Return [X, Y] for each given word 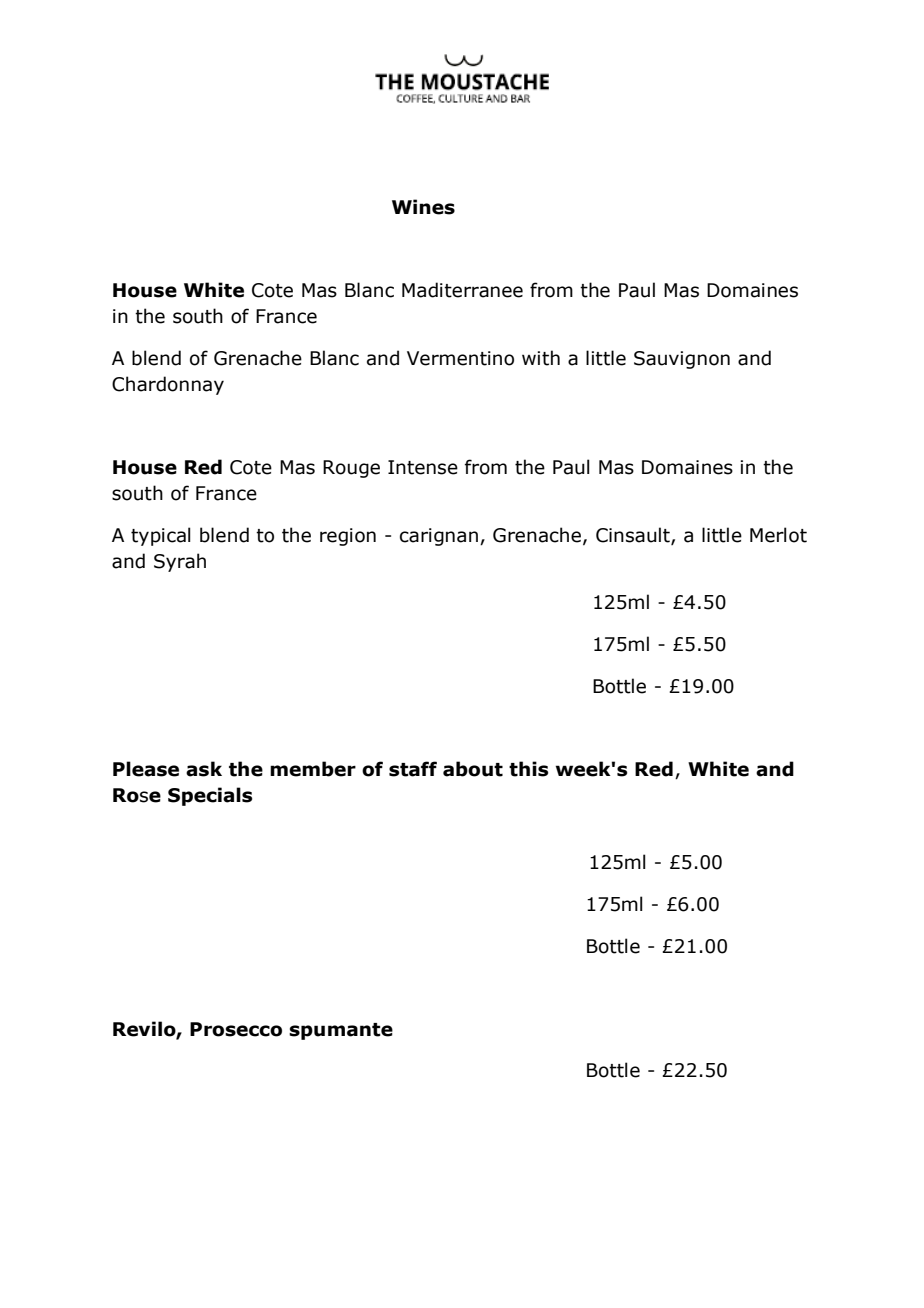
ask [204, 769]
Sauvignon [682, 360]
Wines [423, 207]
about [473, 769]
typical [161, 536]
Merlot [778, 535]
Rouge [351, 469]
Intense [423, 467]
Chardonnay [168, 385]
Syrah [180, 562]
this [528, 769]
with [541, 358]
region [348, 537]
